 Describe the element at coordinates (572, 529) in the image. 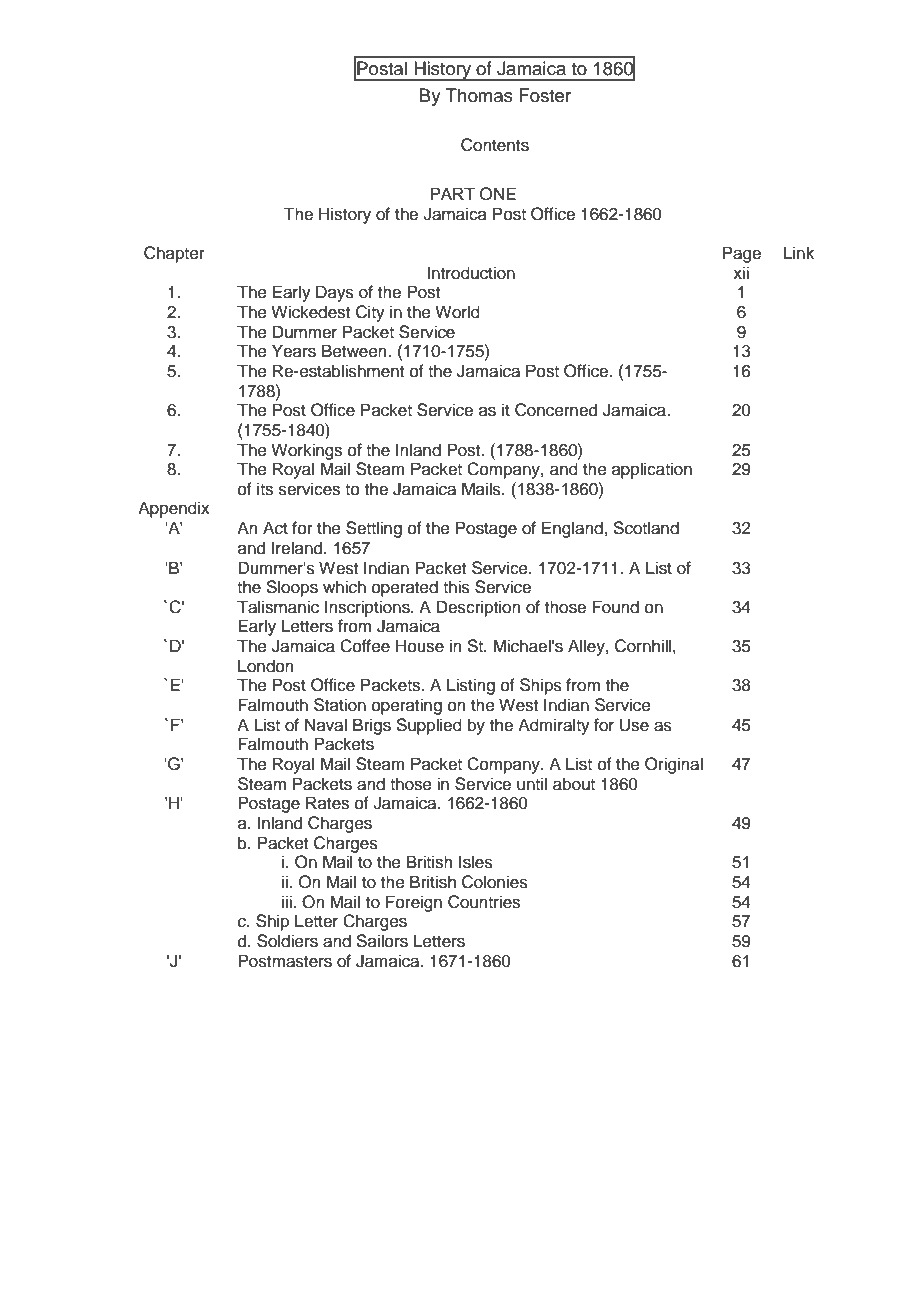

I see `England` at that location.
